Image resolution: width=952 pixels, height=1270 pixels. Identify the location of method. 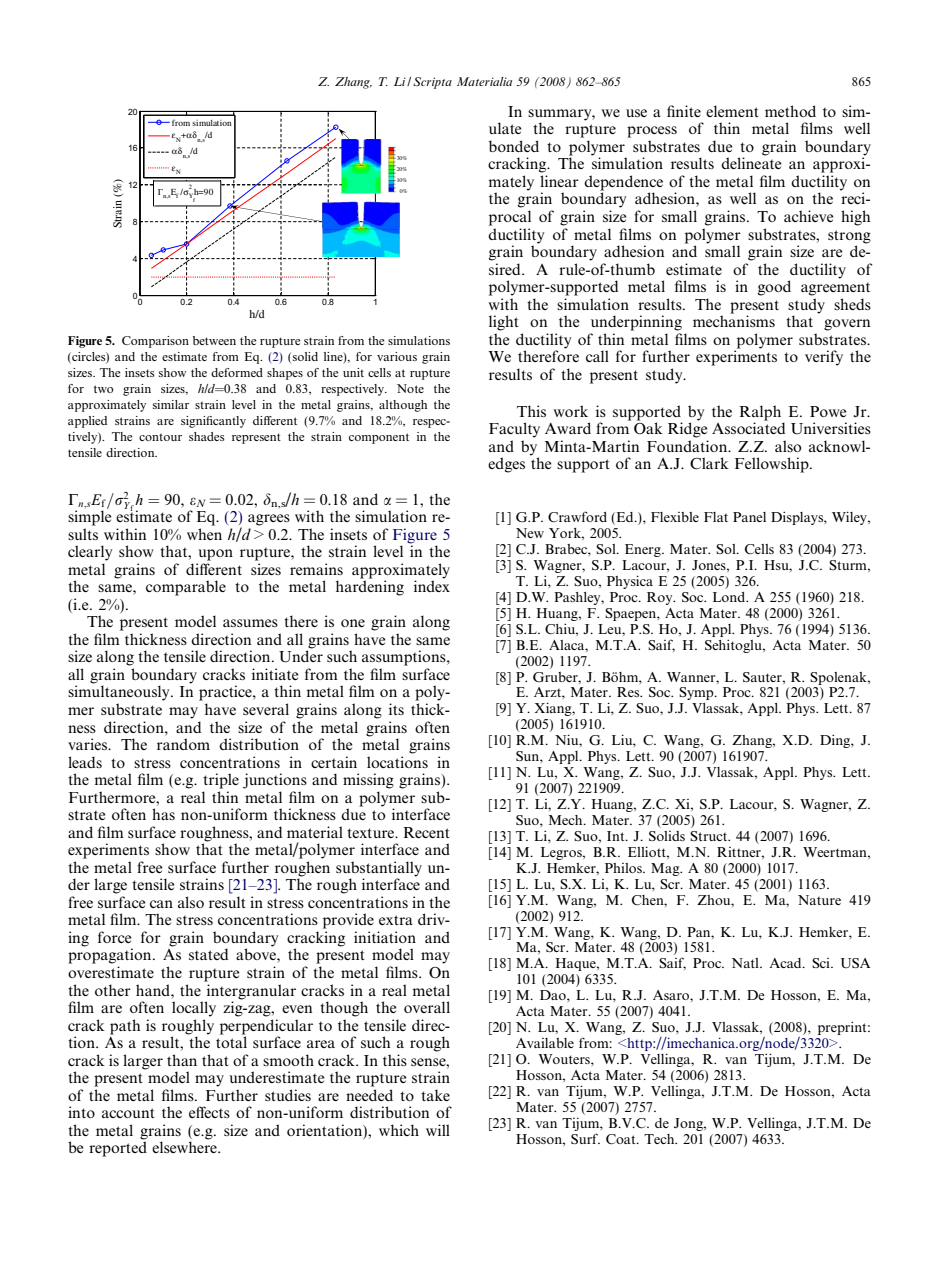
(790, 111).
